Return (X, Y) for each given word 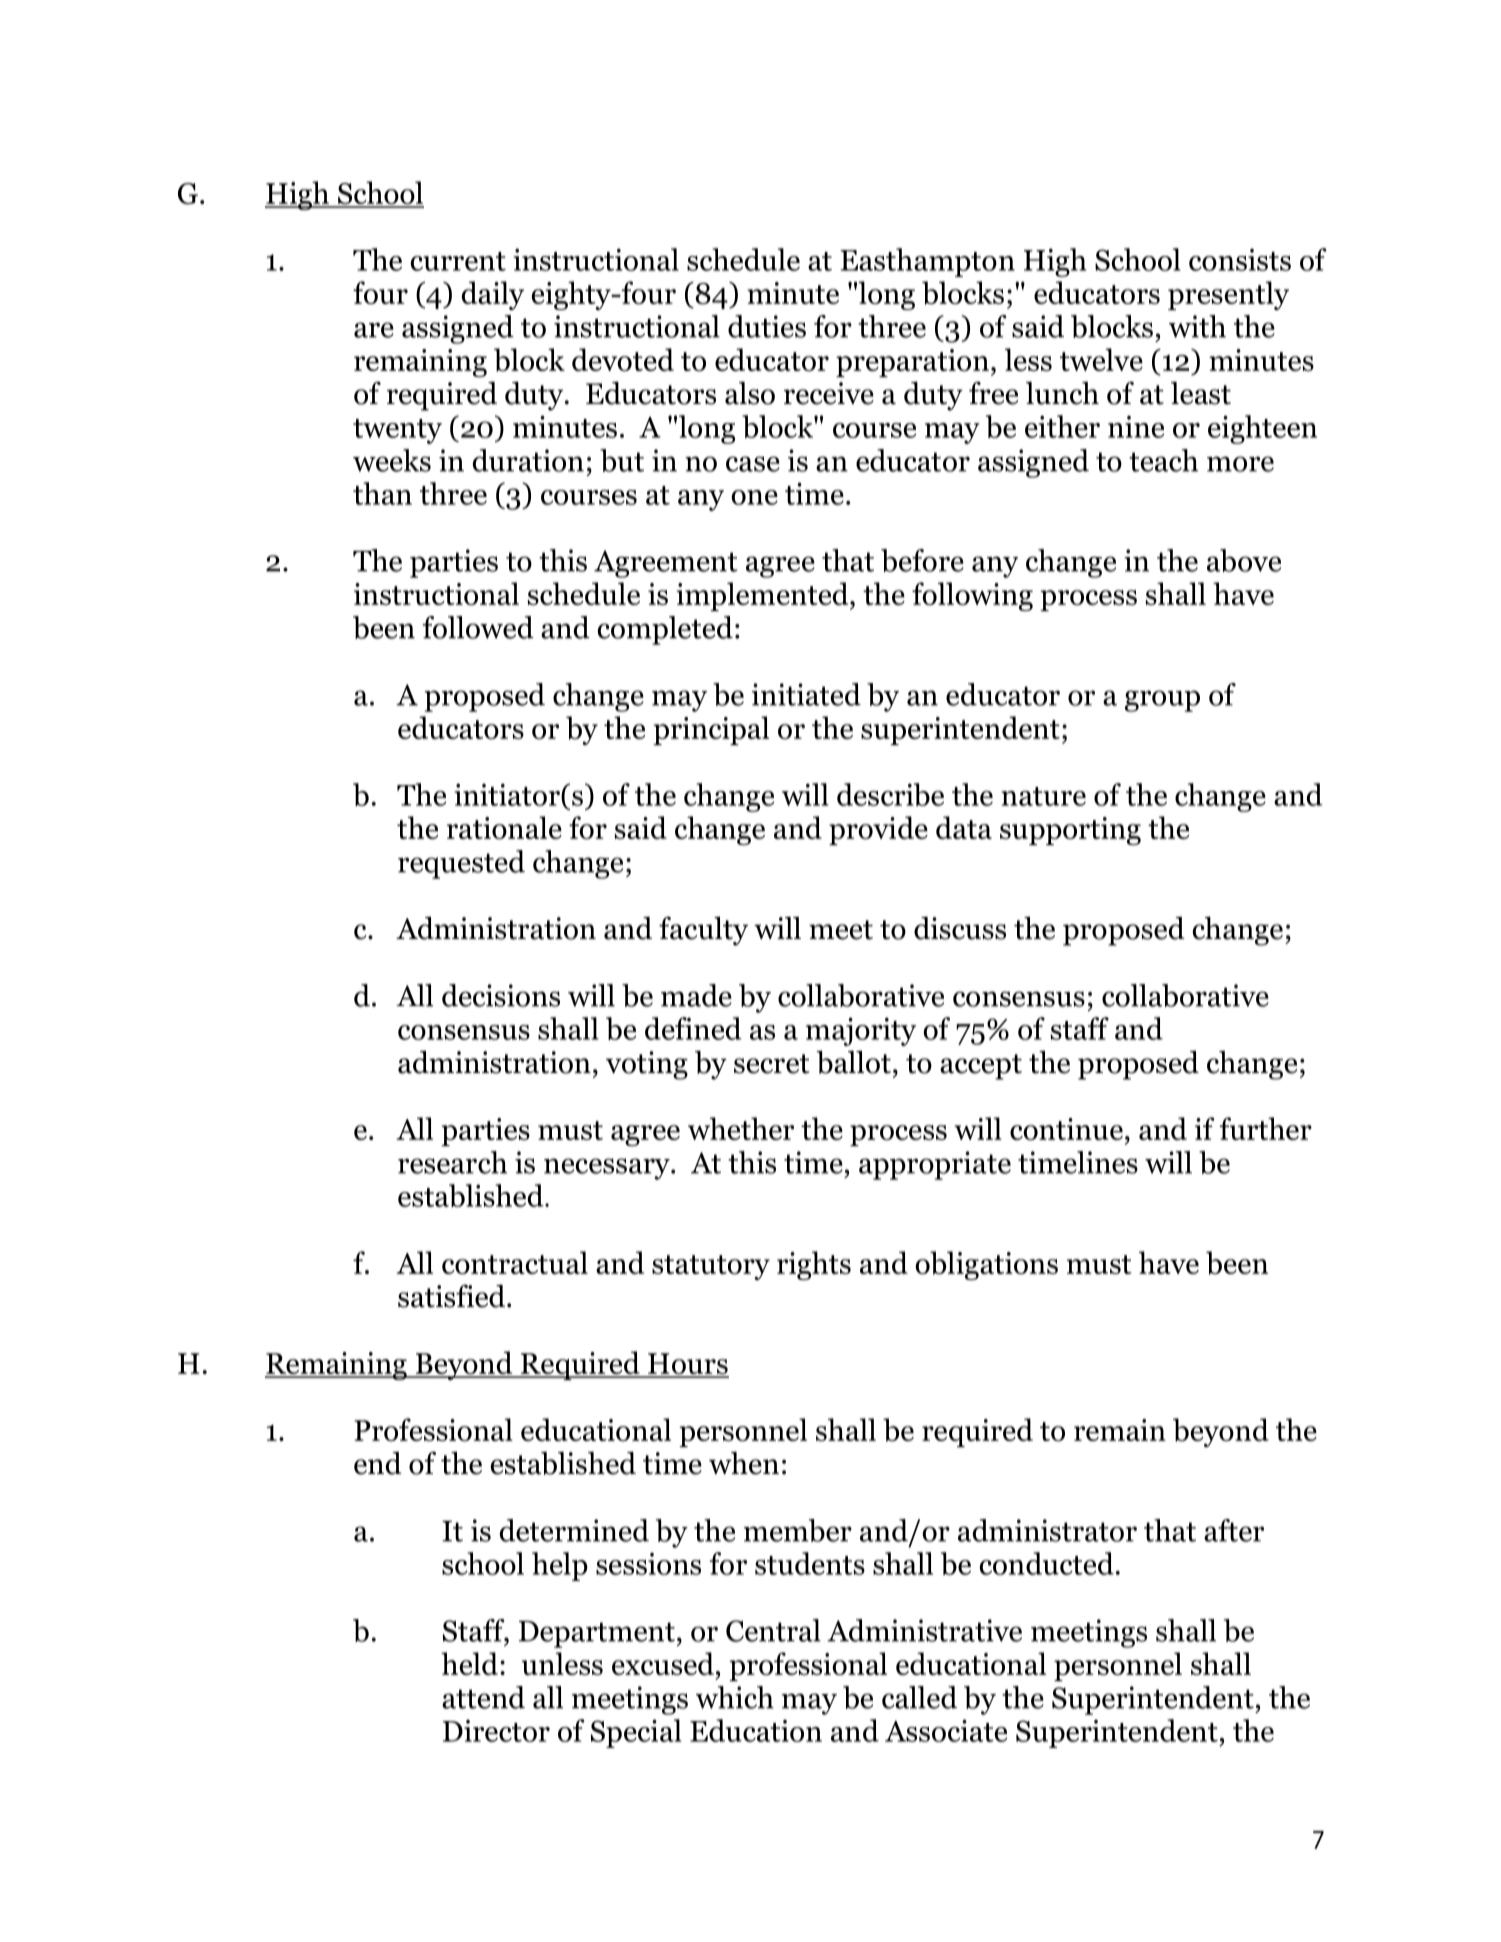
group (1162, 701)
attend (483, 1697)
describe (890, 794)
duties (767, 326)
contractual (515, 1262)
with (1197, 326)
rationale (504, 827)
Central (773, 1630)
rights (814, 1265)
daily (492, 295)
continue (1066, 1129)
